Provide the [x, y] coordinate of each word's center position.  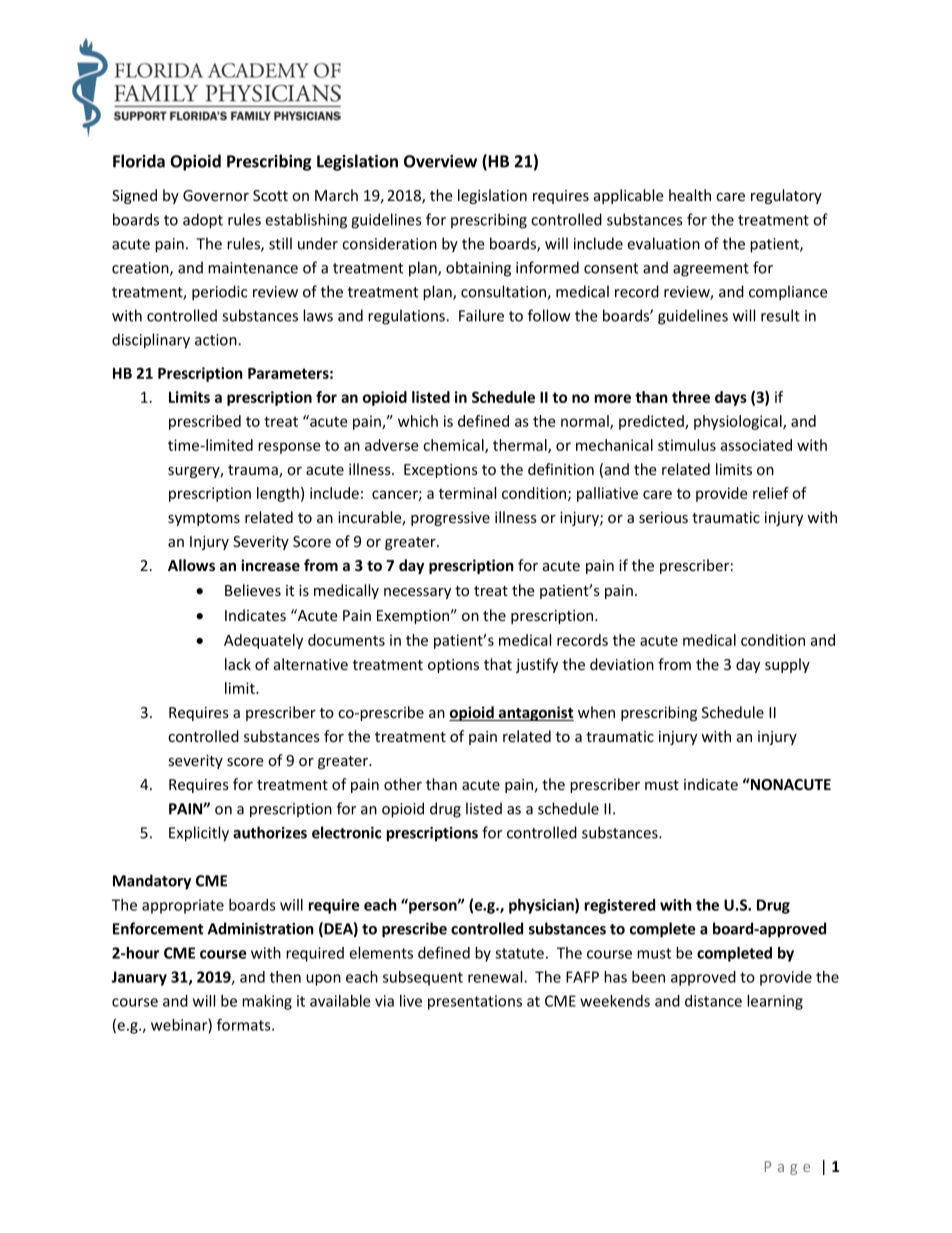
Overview [440, 161]
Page [787, 1168]
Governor [216, 195]
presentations [475, 1002]
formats [245, 1024]
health [690, 195]
